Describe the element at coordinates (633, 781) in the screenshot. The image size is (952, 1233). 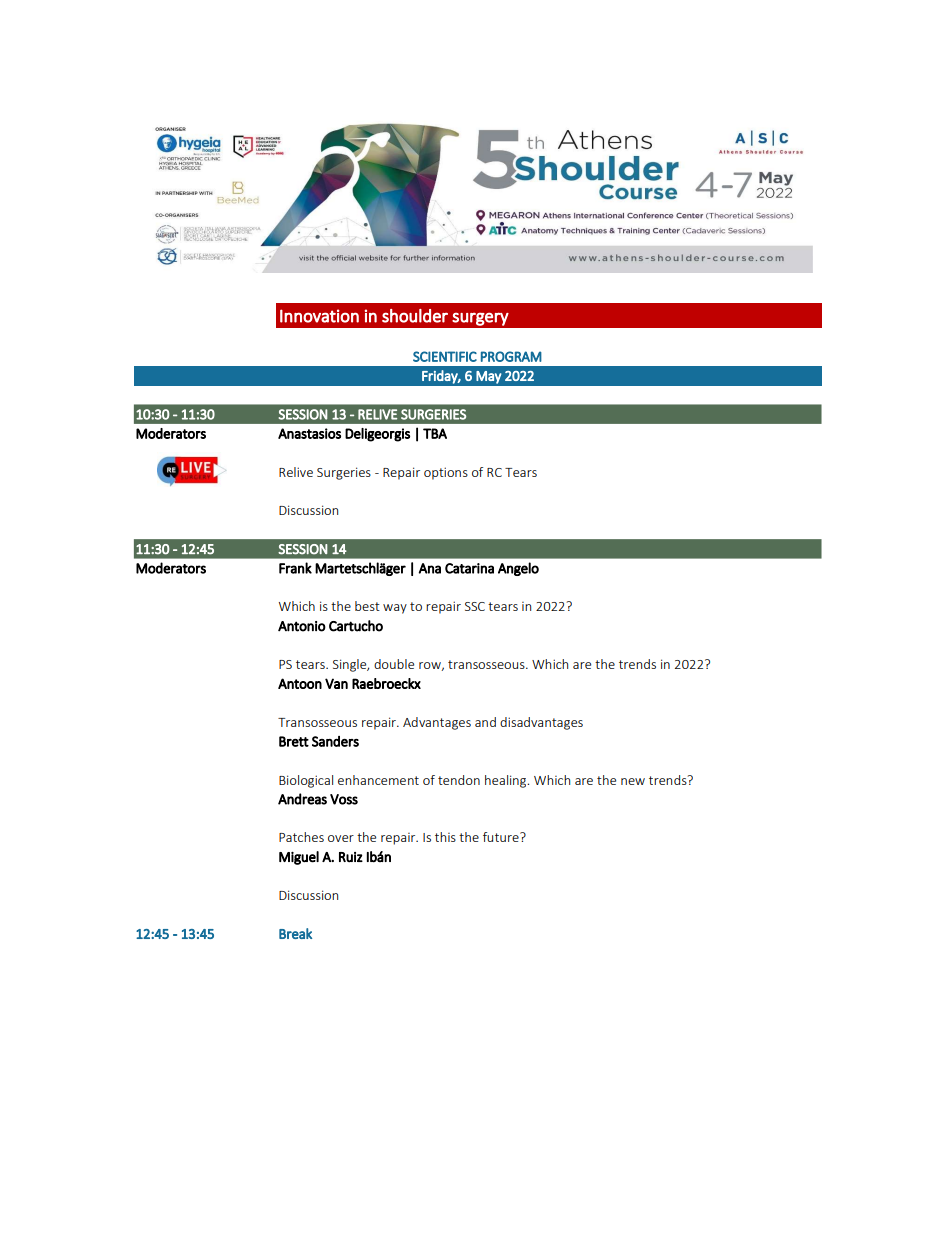
I see `new` at that location.
